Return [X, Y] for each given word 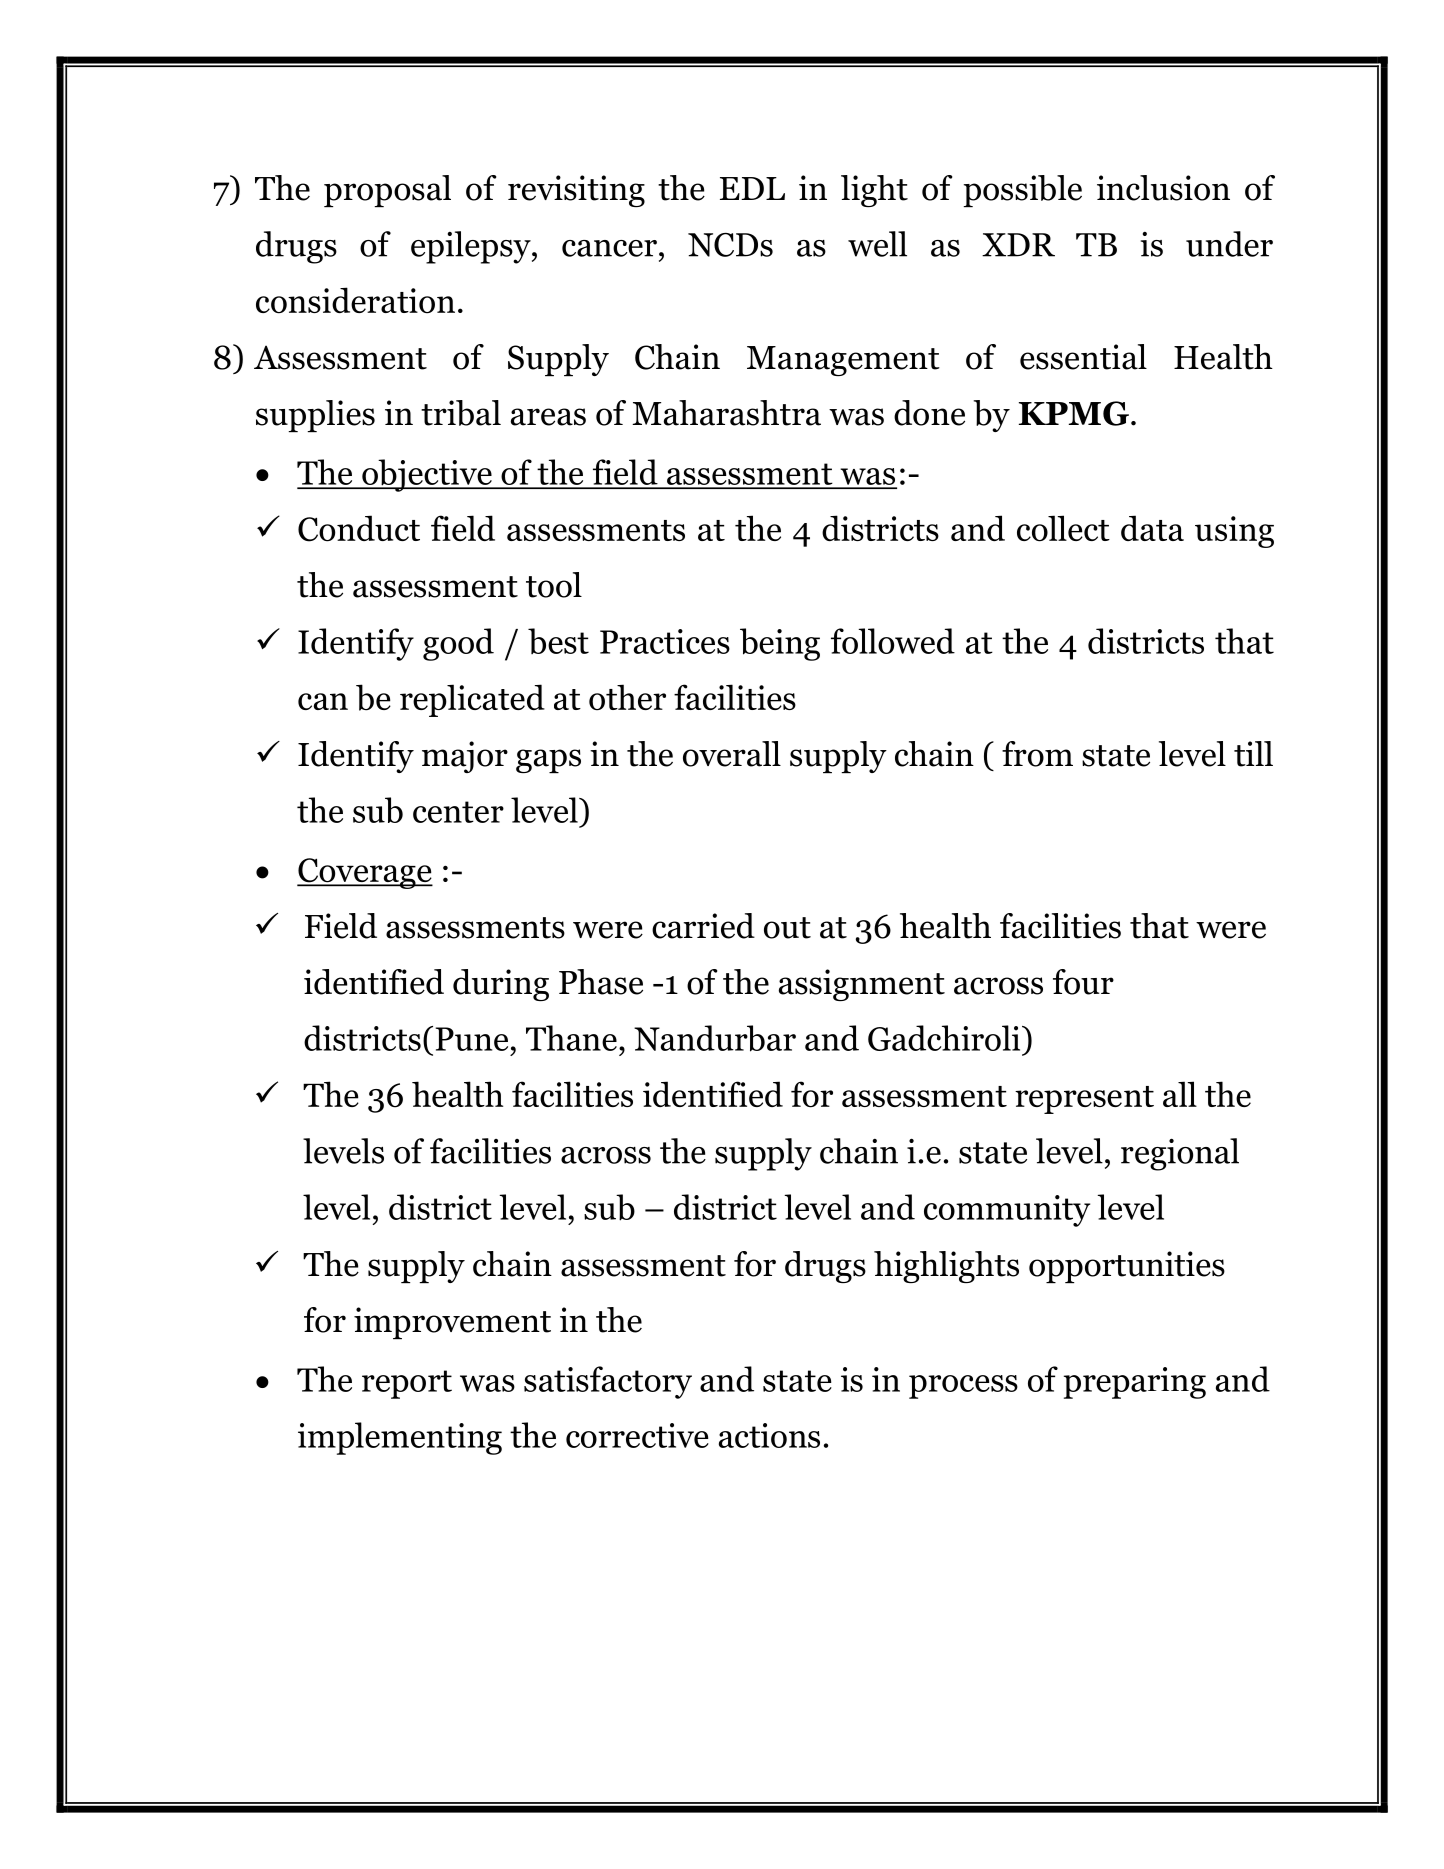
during [501, 985]
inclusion [1163, 188]
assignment [862, 985]
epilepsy [472, 247]
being [780, 644]
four [1083, 982]
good [458, 644]
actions [769, 1435]
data [1152, 528]
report [407, 1384]
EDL [752, 188]
